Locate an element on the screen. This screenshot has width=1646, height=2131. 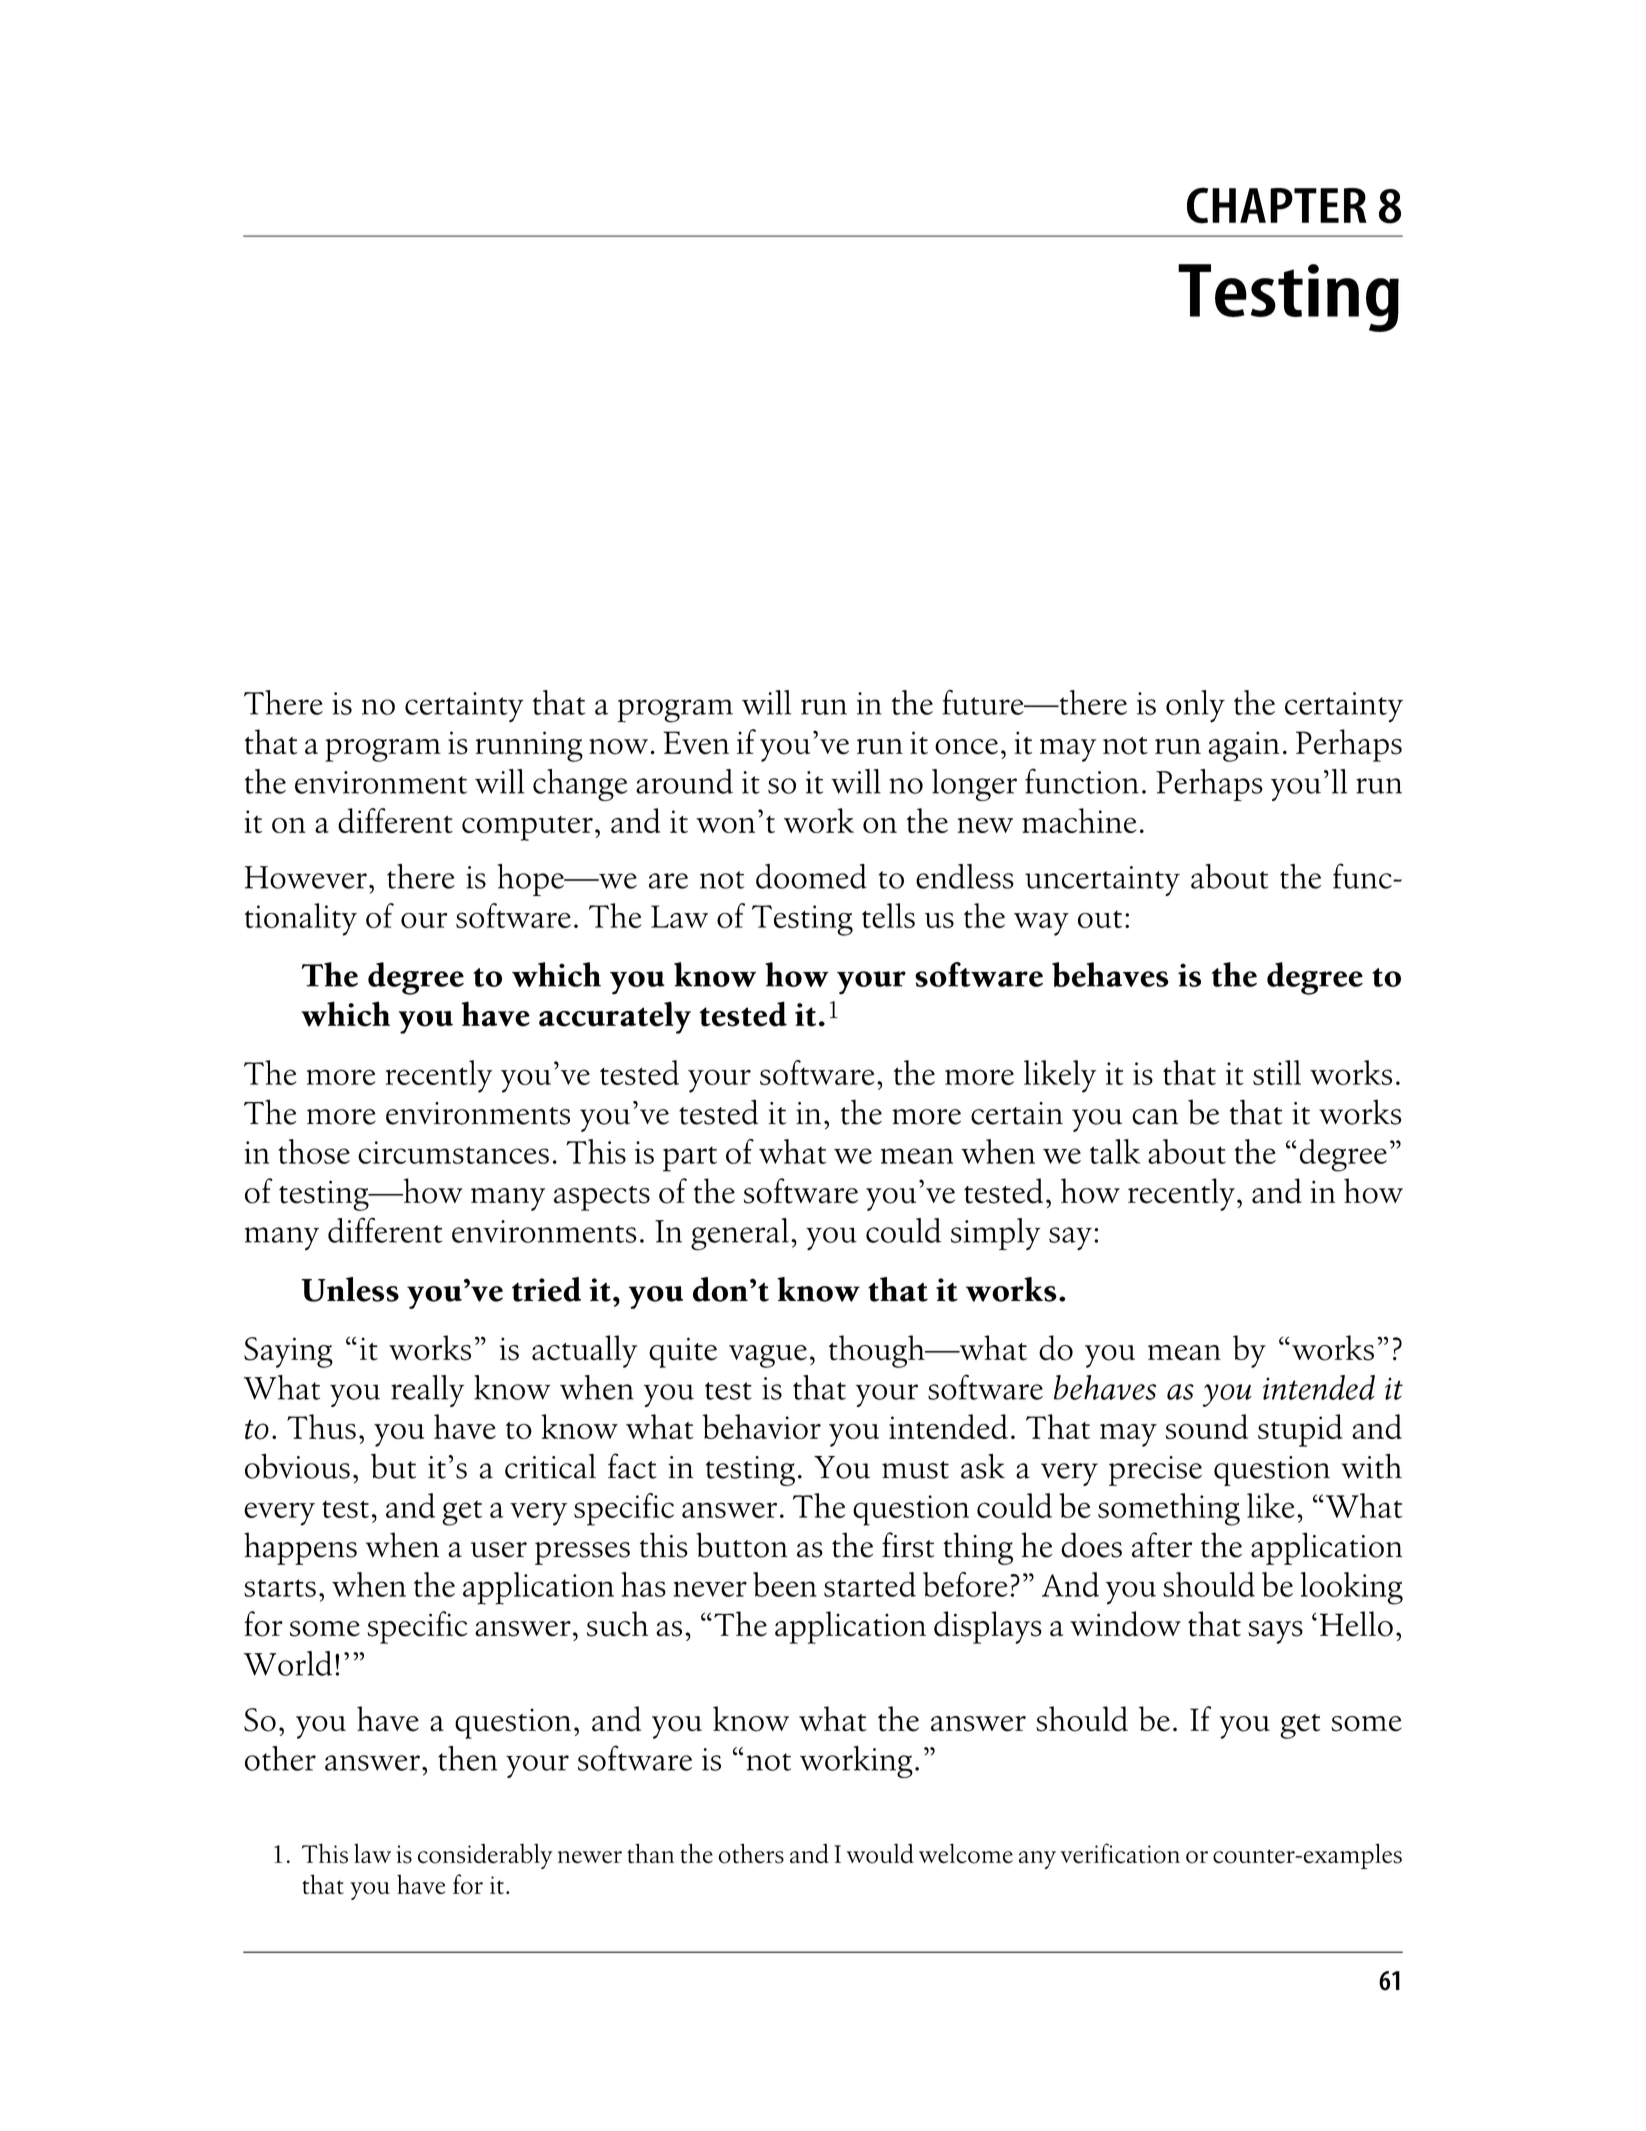
only is located at coordinates (1195, 706).
